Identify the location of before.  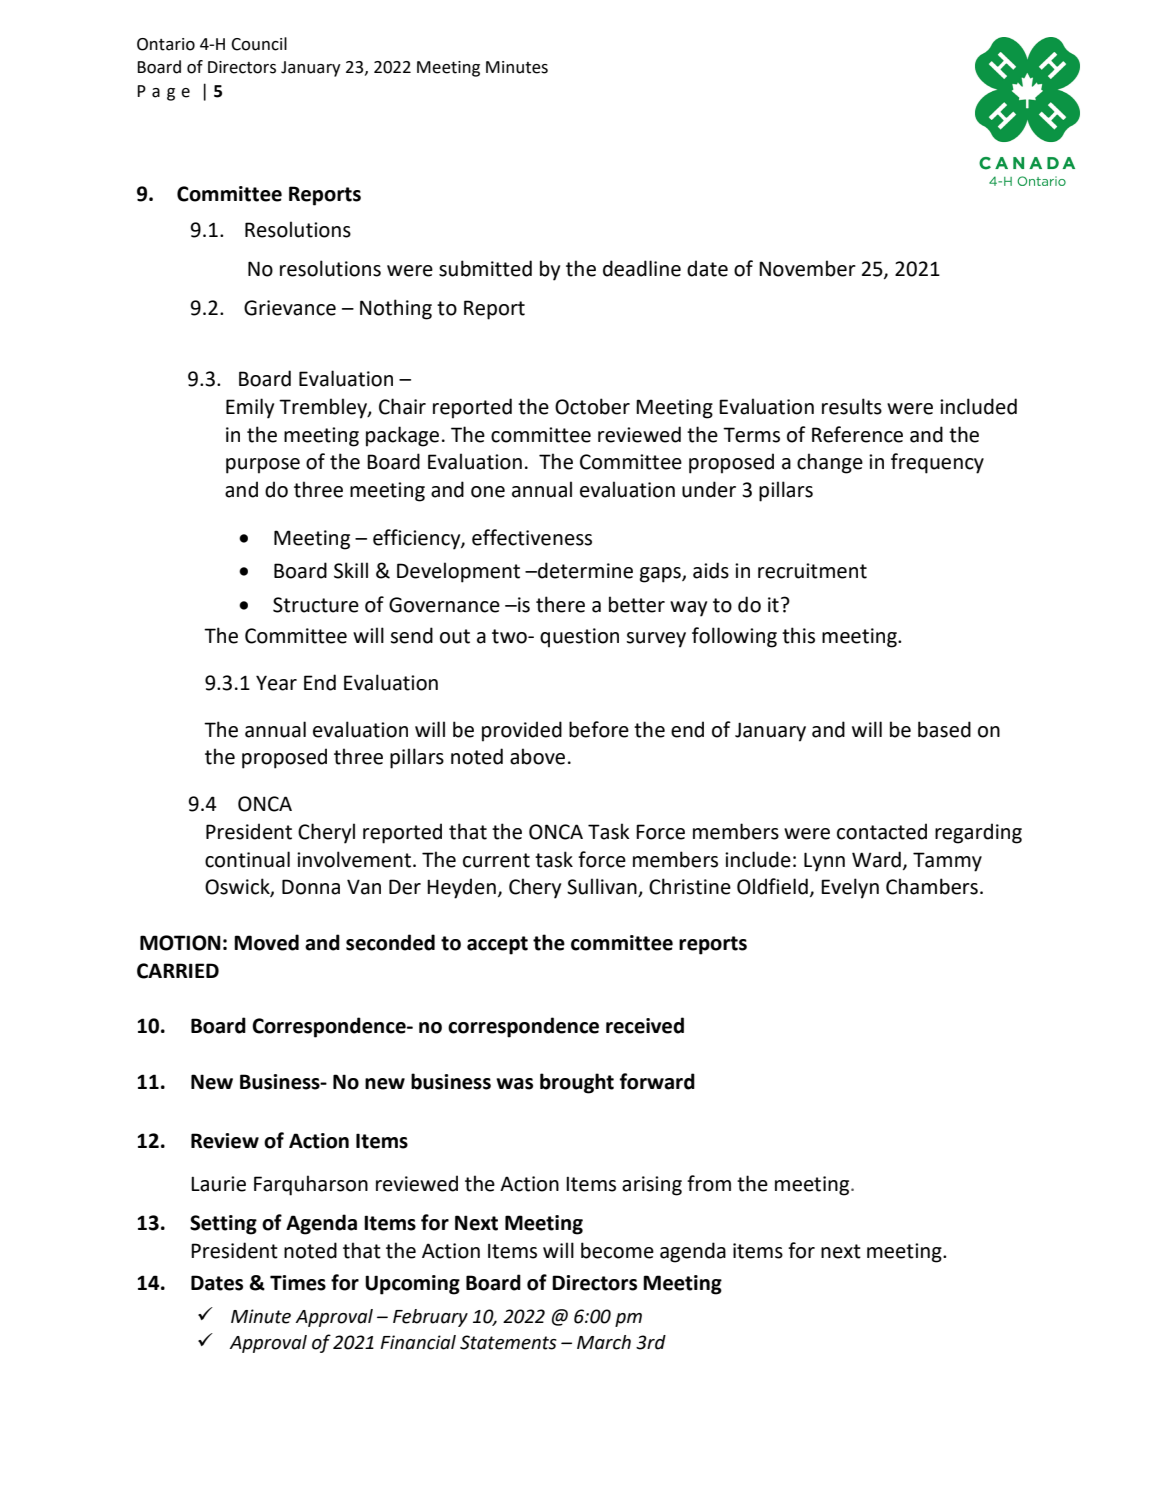
(599, 729).
